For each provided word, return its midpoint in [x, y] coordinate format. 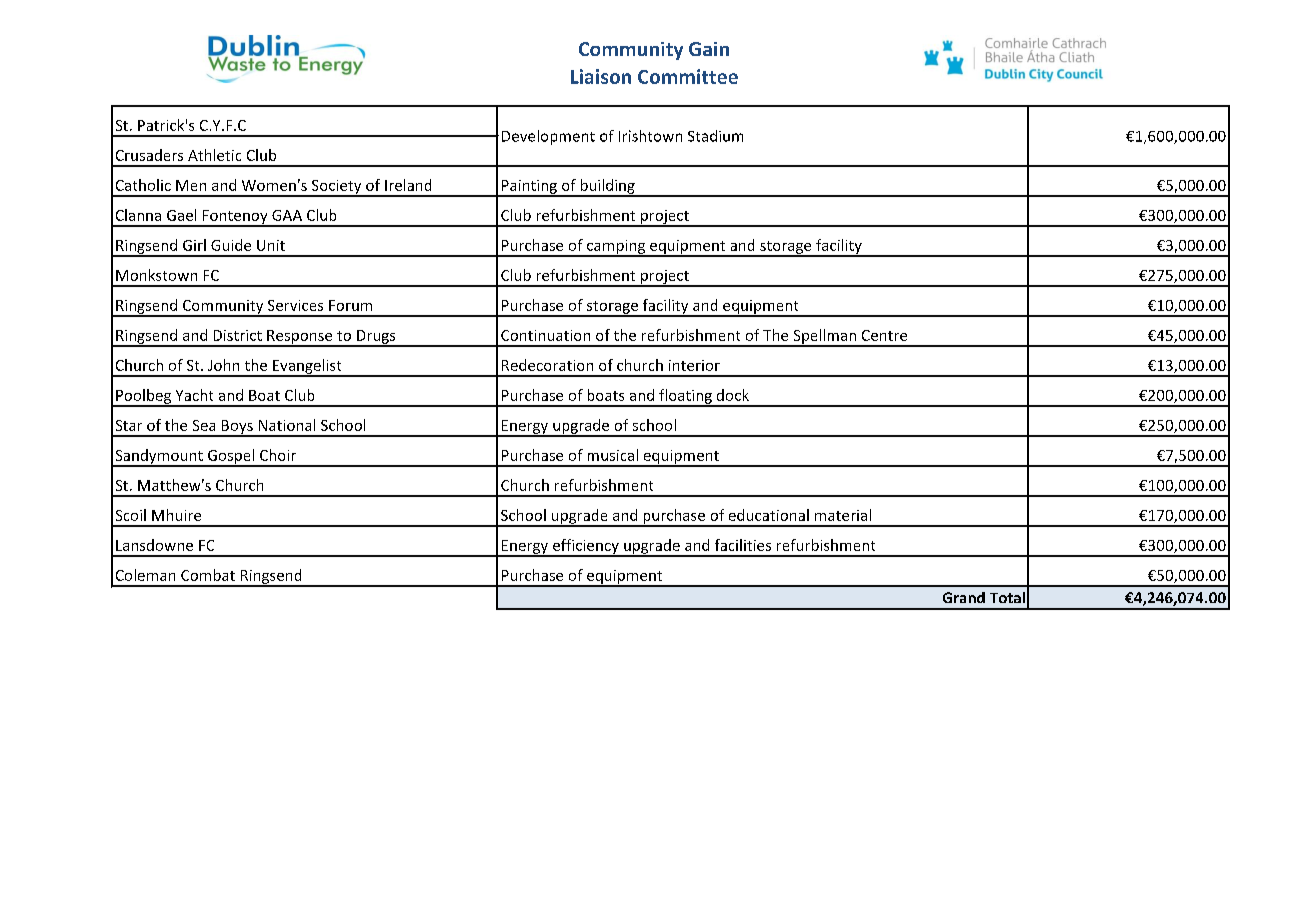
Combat [208, 575]
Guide [231, 245]
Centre [884, 335]
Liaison [601, 76]
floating [685, 397]
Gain [709, 49]
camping [616, 248]
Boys [237, 428]
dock [733, 395]
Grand [964, 597]
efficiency [586, 547]
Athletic [214, 155]
